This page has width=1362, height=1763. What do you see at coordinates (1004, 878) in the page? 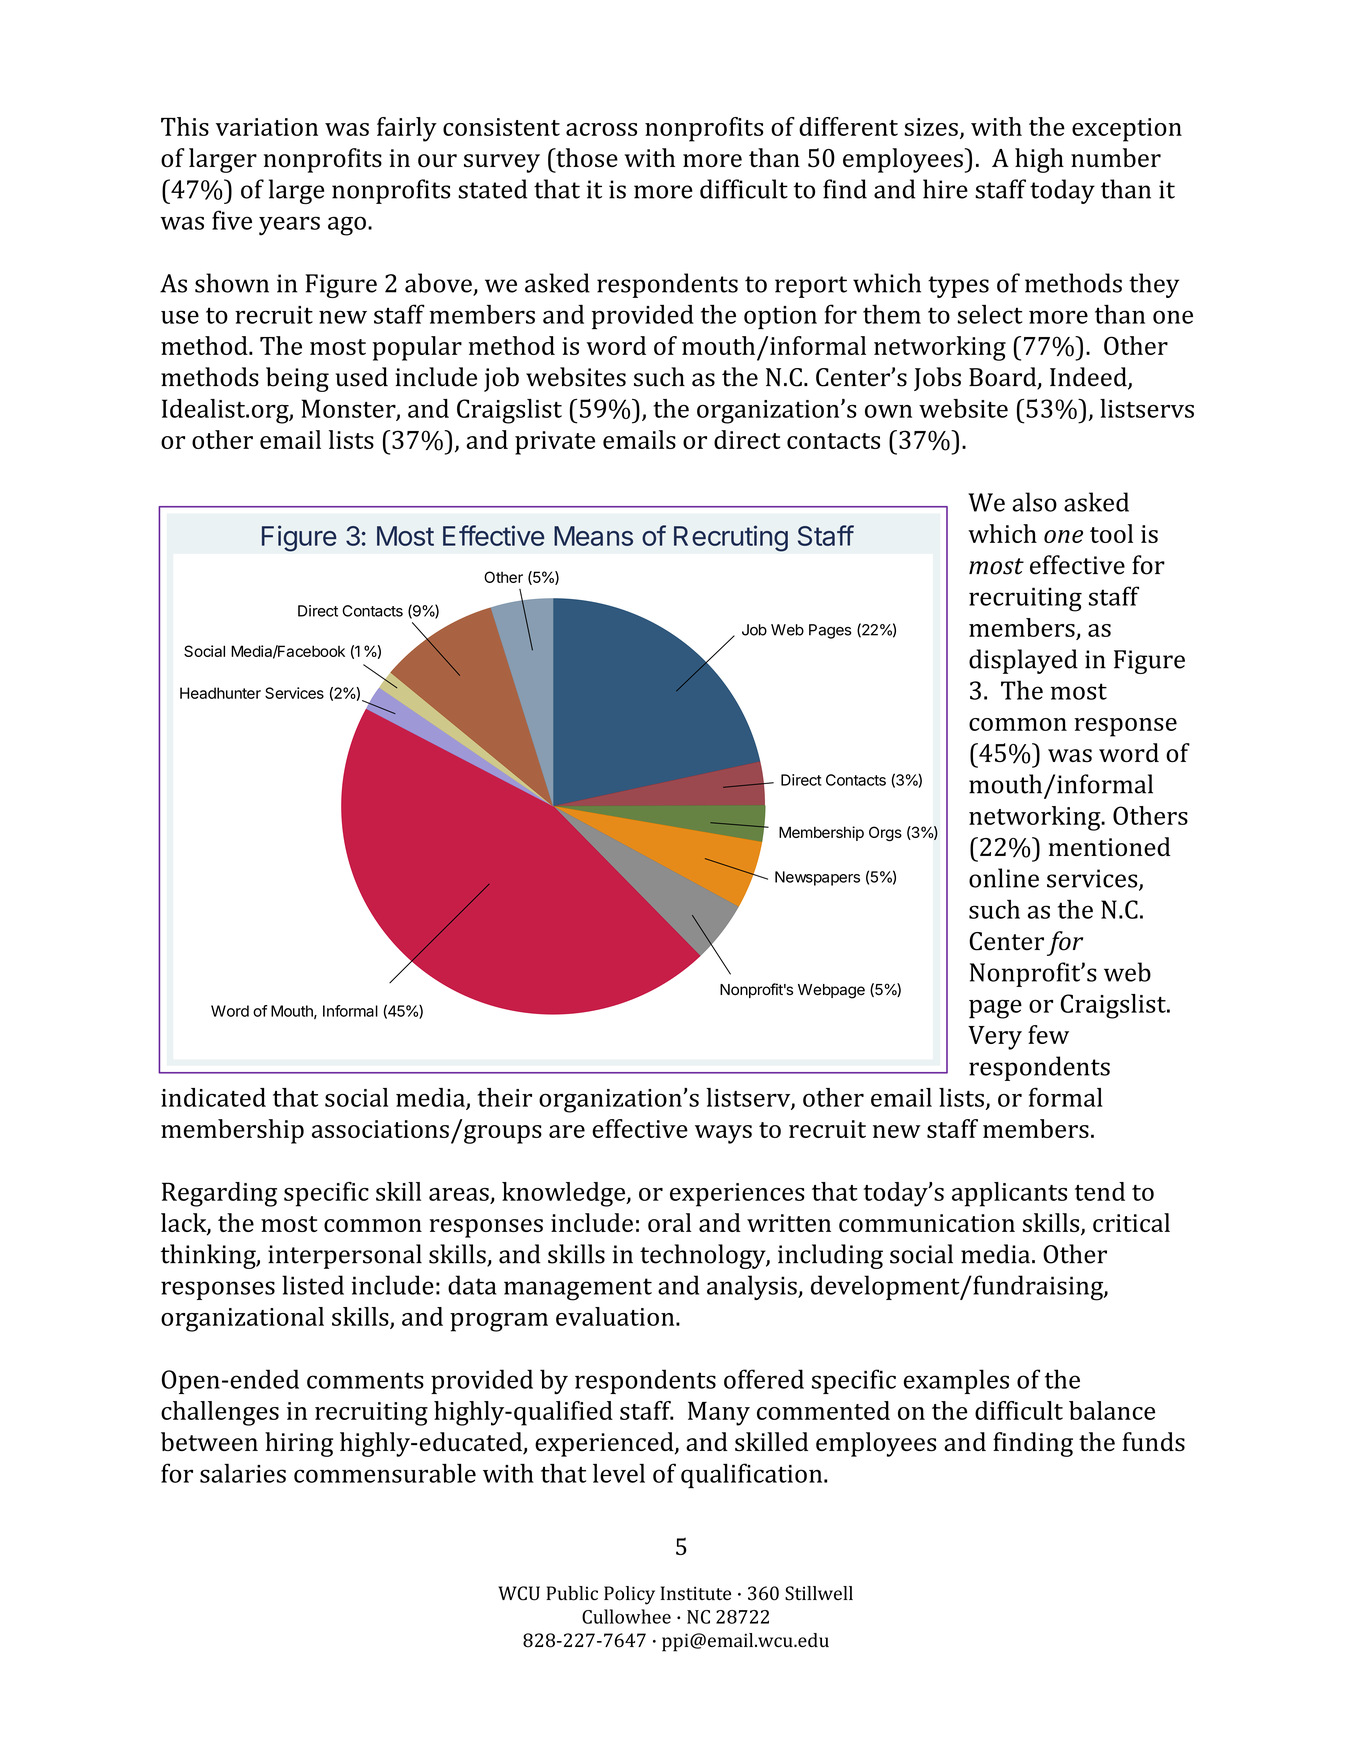
I see `online` at bounding box center [1004, 878].
